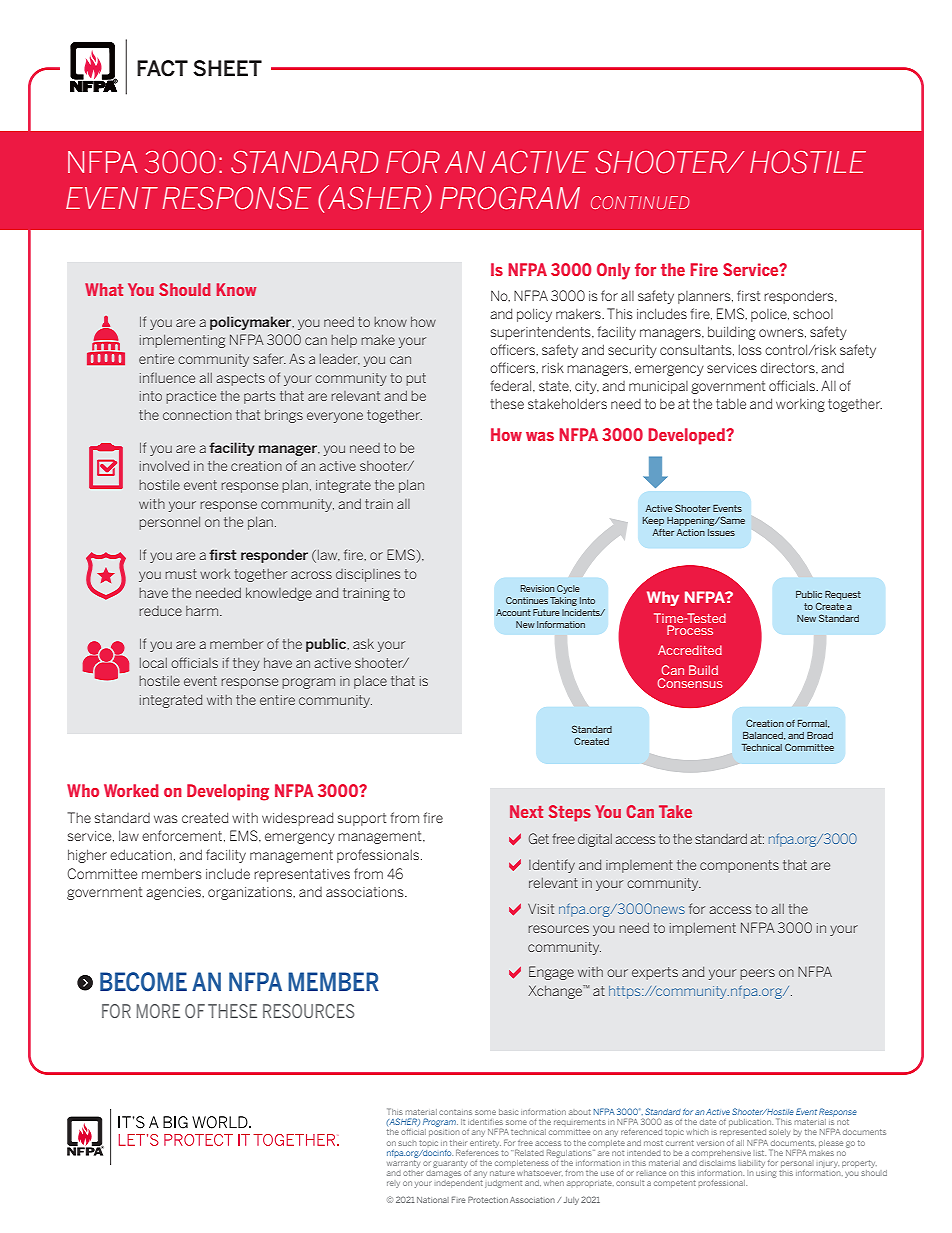  Describe the element at coordinates (513, 612) in the screenshot. I see `Account` at that location.
